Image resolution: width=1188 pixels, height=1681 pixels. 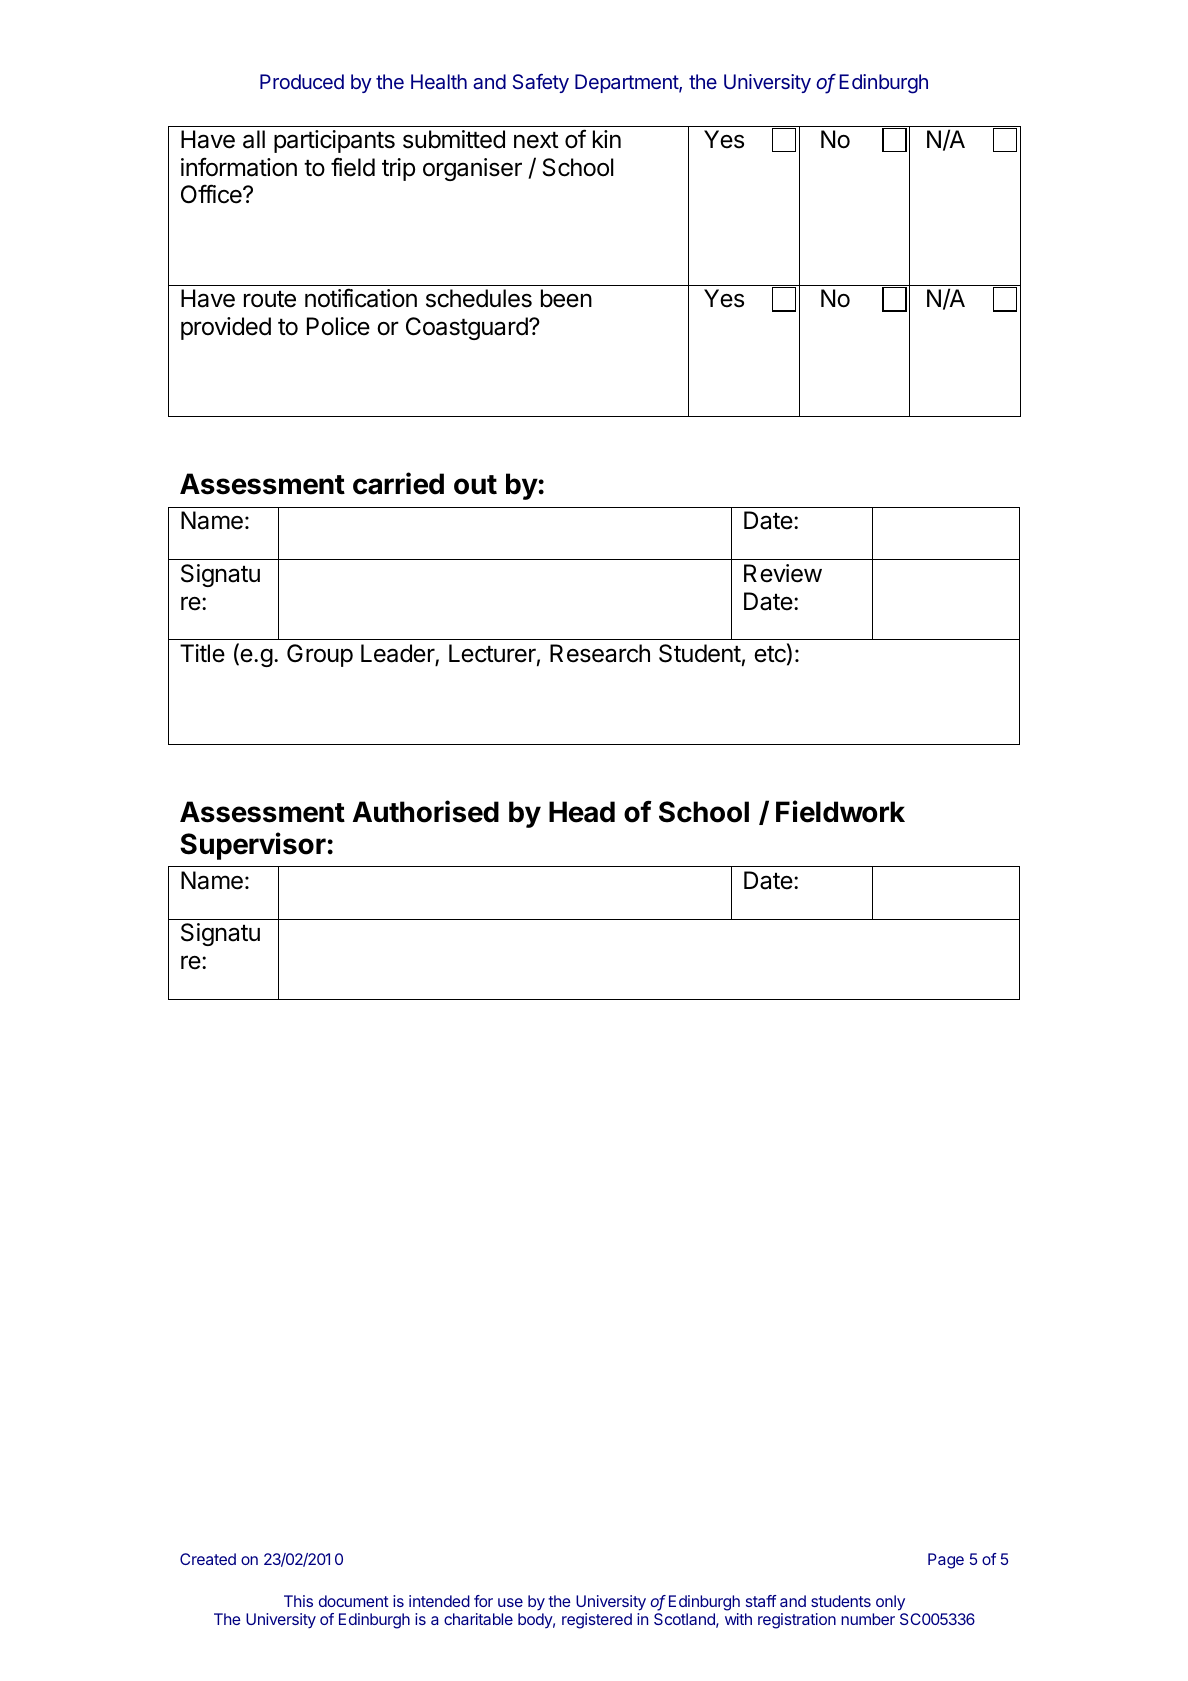 I want to click on Review, so click(x=783, y=573).
